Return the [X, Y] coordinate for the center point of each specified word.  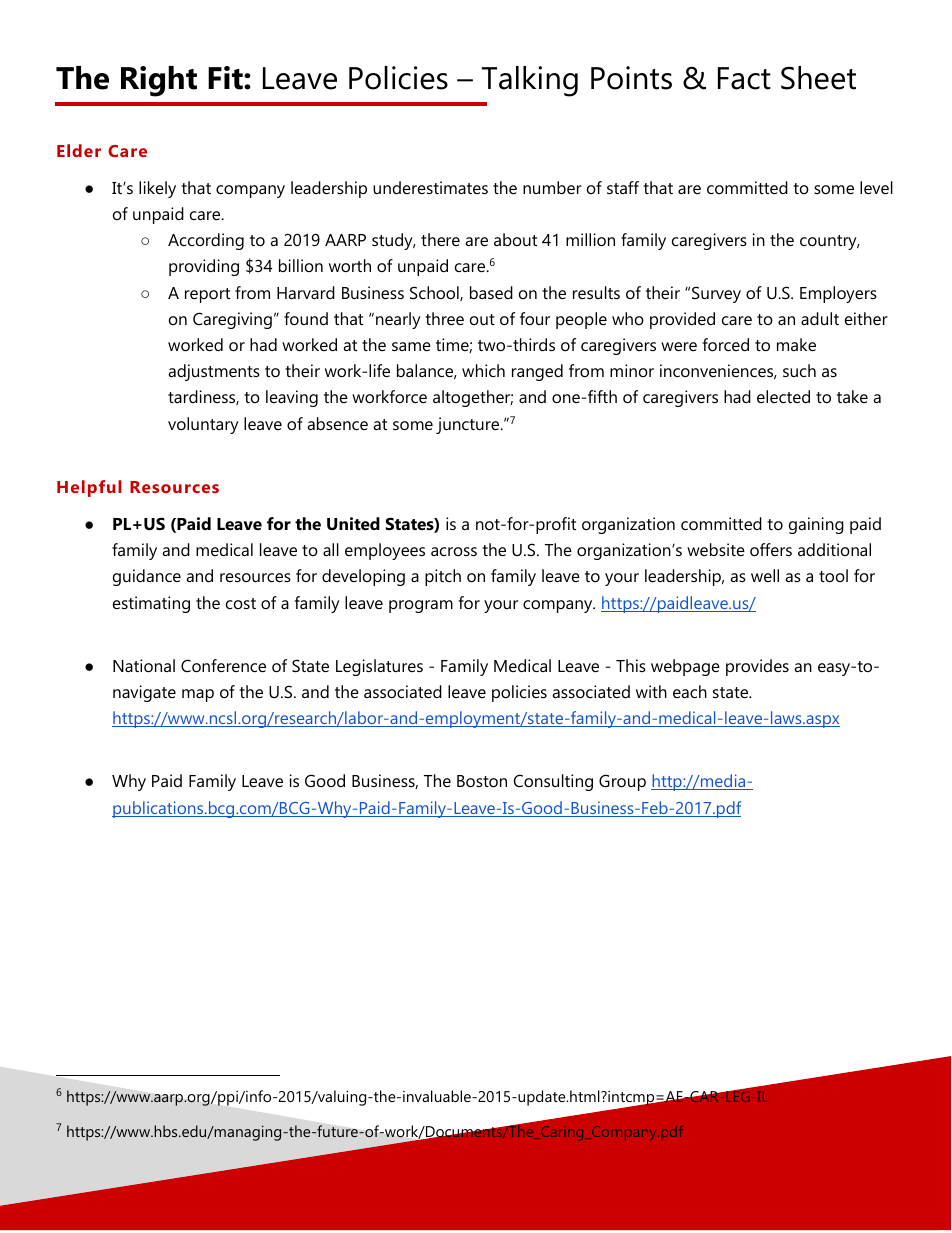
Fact [744, 78]
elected [783, 396]
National [144, 665]
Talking [530, 81]
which [483, 370]
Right [159, 81]
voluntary [203, 425]
